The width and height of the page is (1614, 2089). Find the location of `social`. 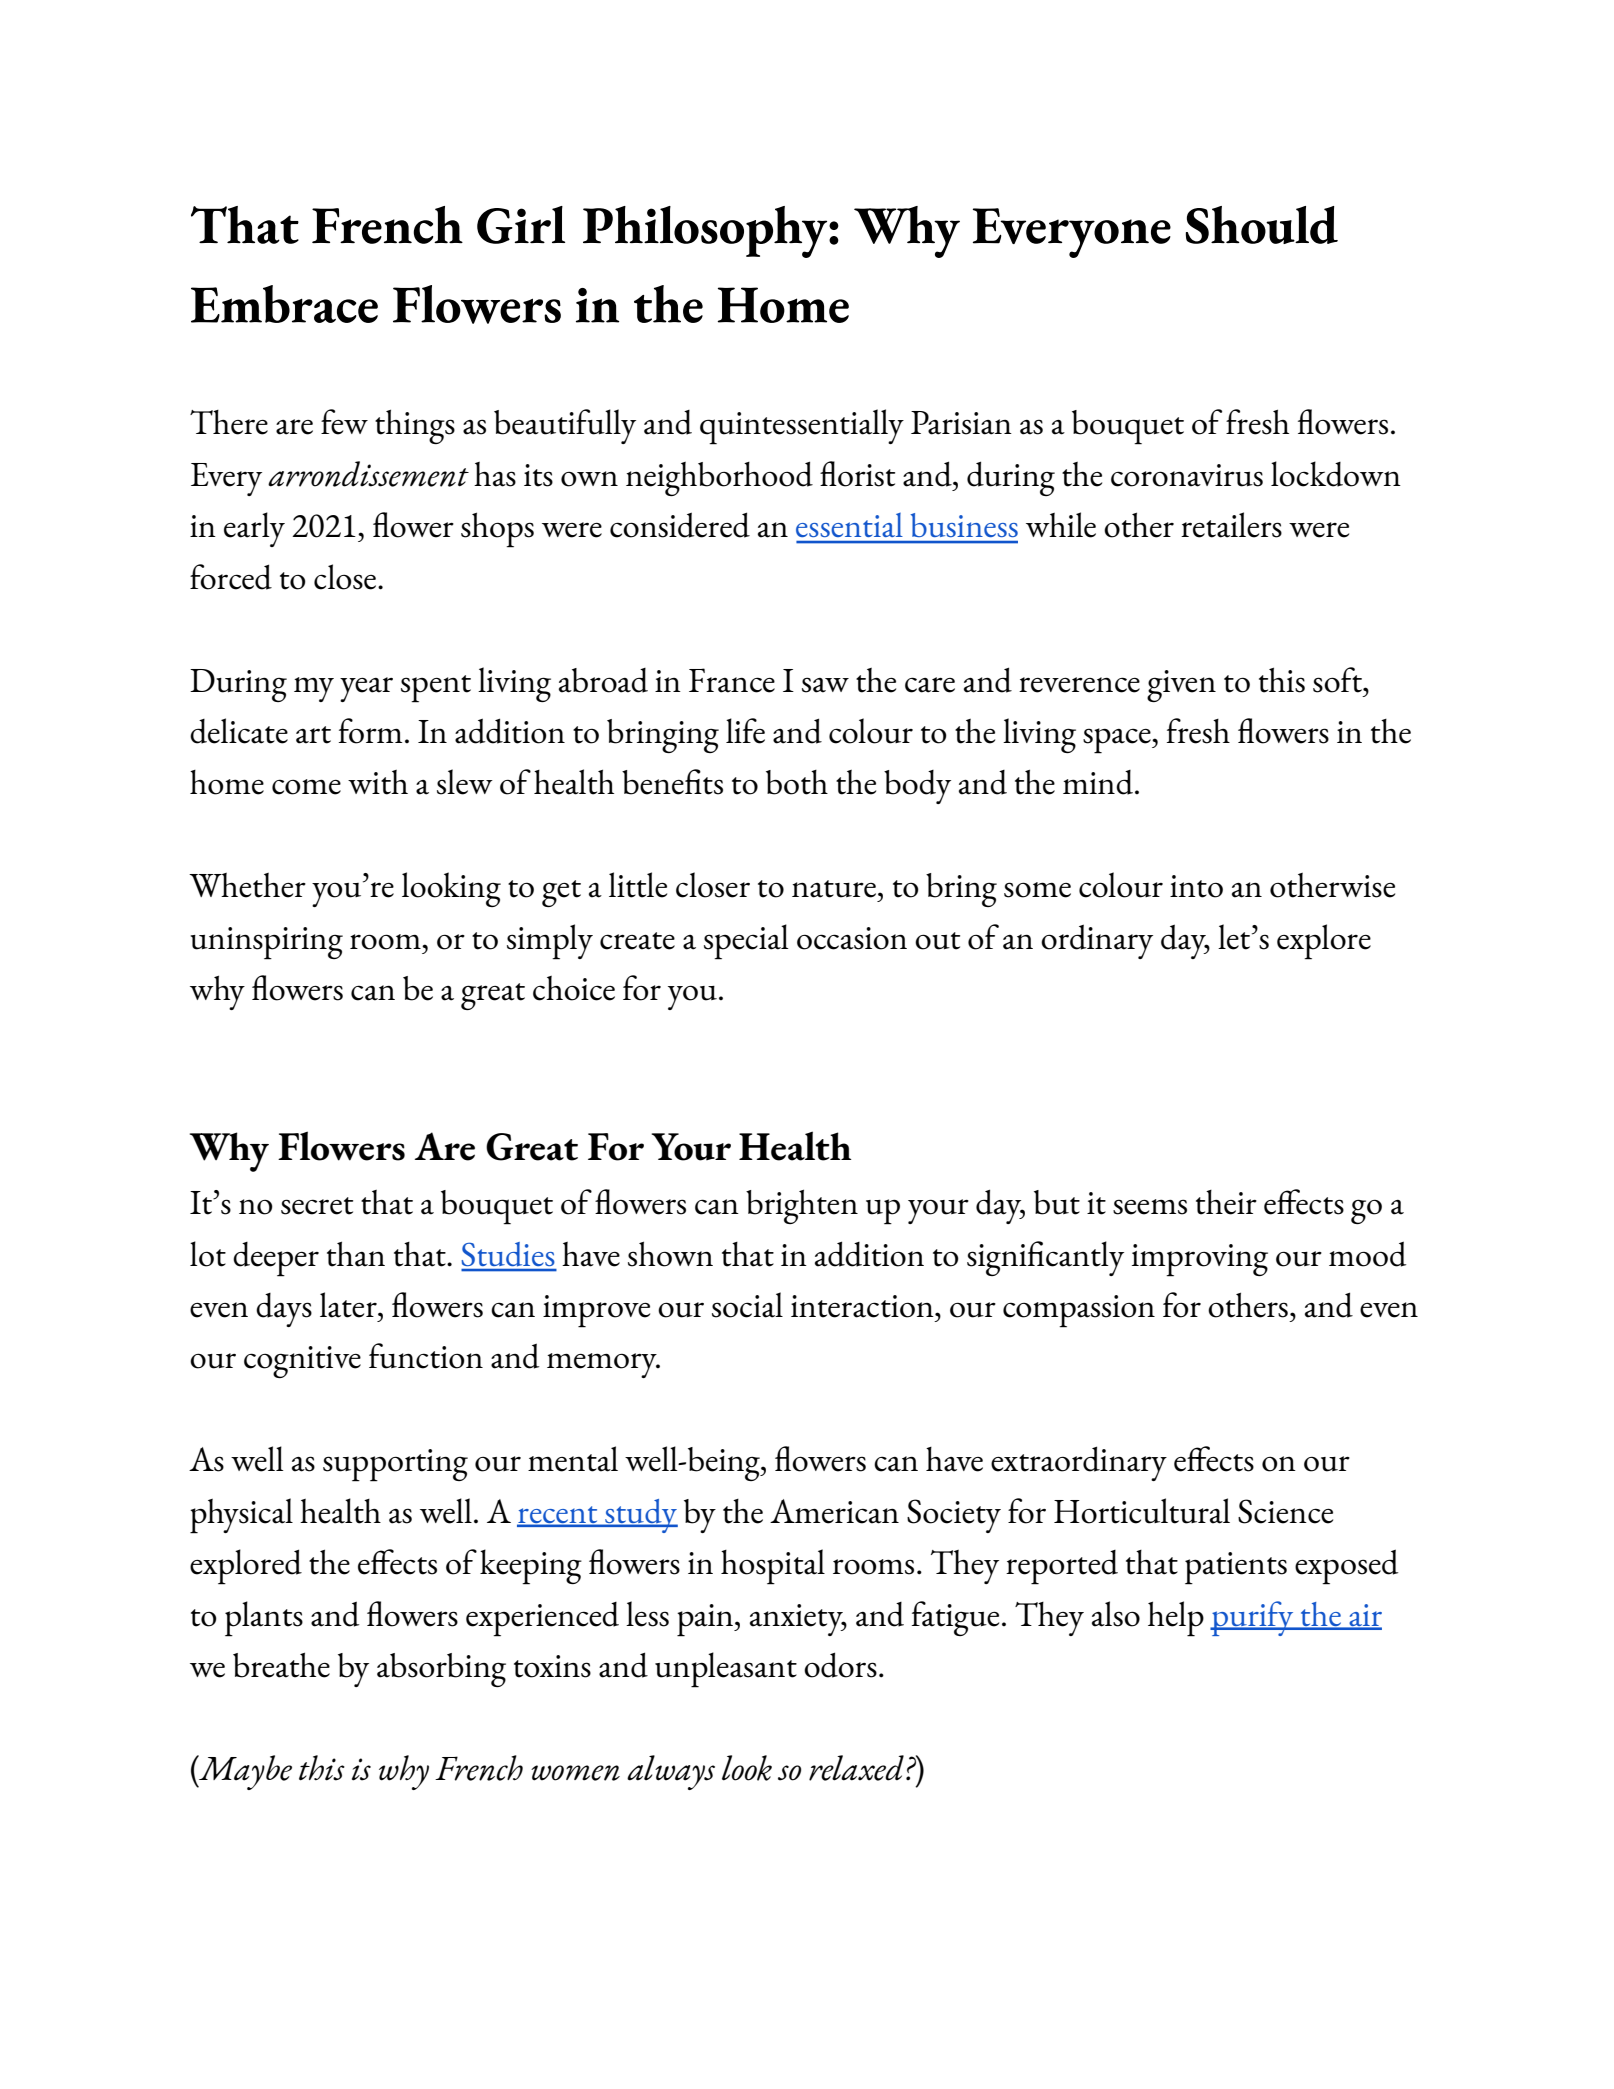

social is located at coordinates (747, 1305).
